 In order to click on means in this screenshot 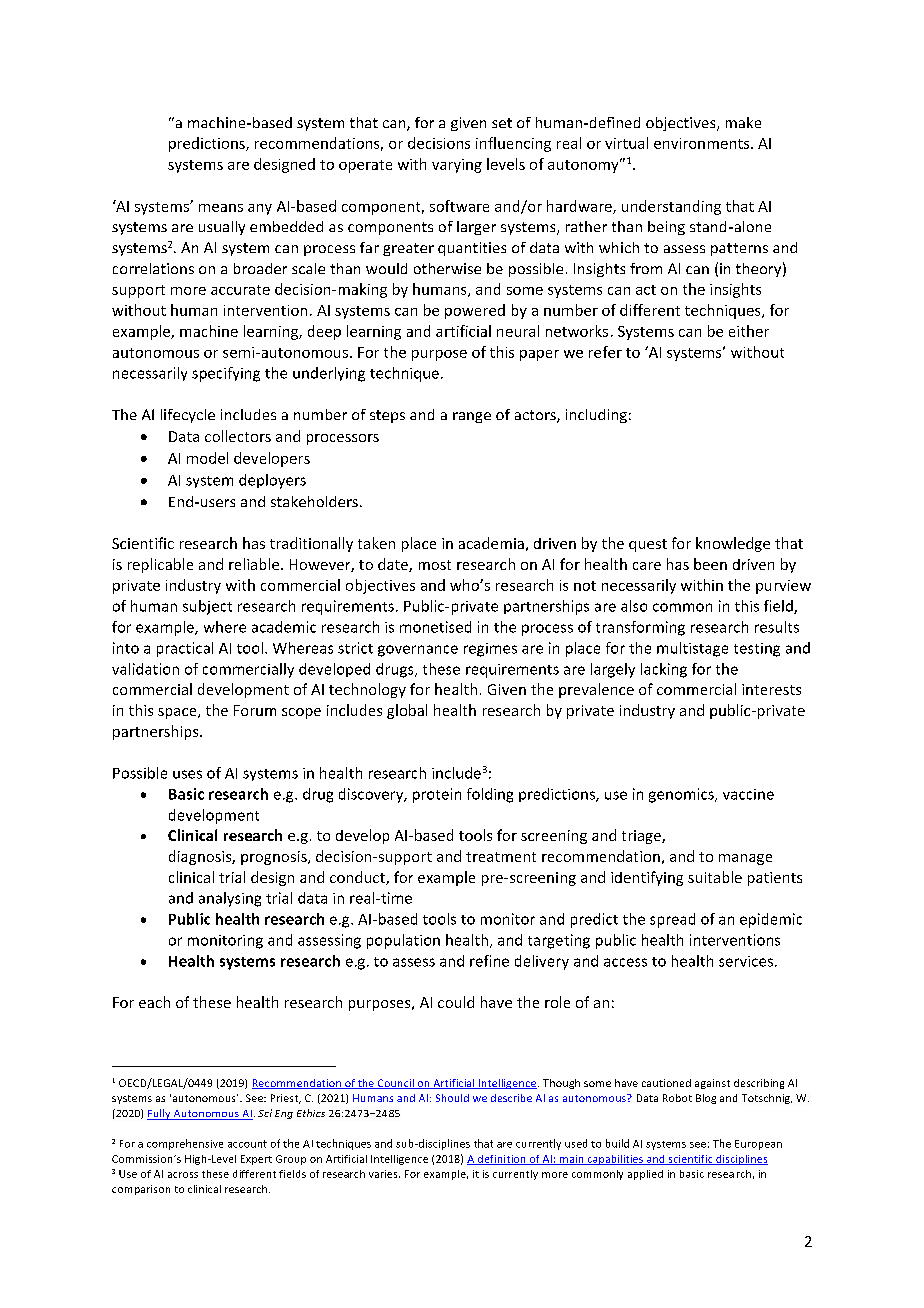, I will do `click(221, 208)`.
